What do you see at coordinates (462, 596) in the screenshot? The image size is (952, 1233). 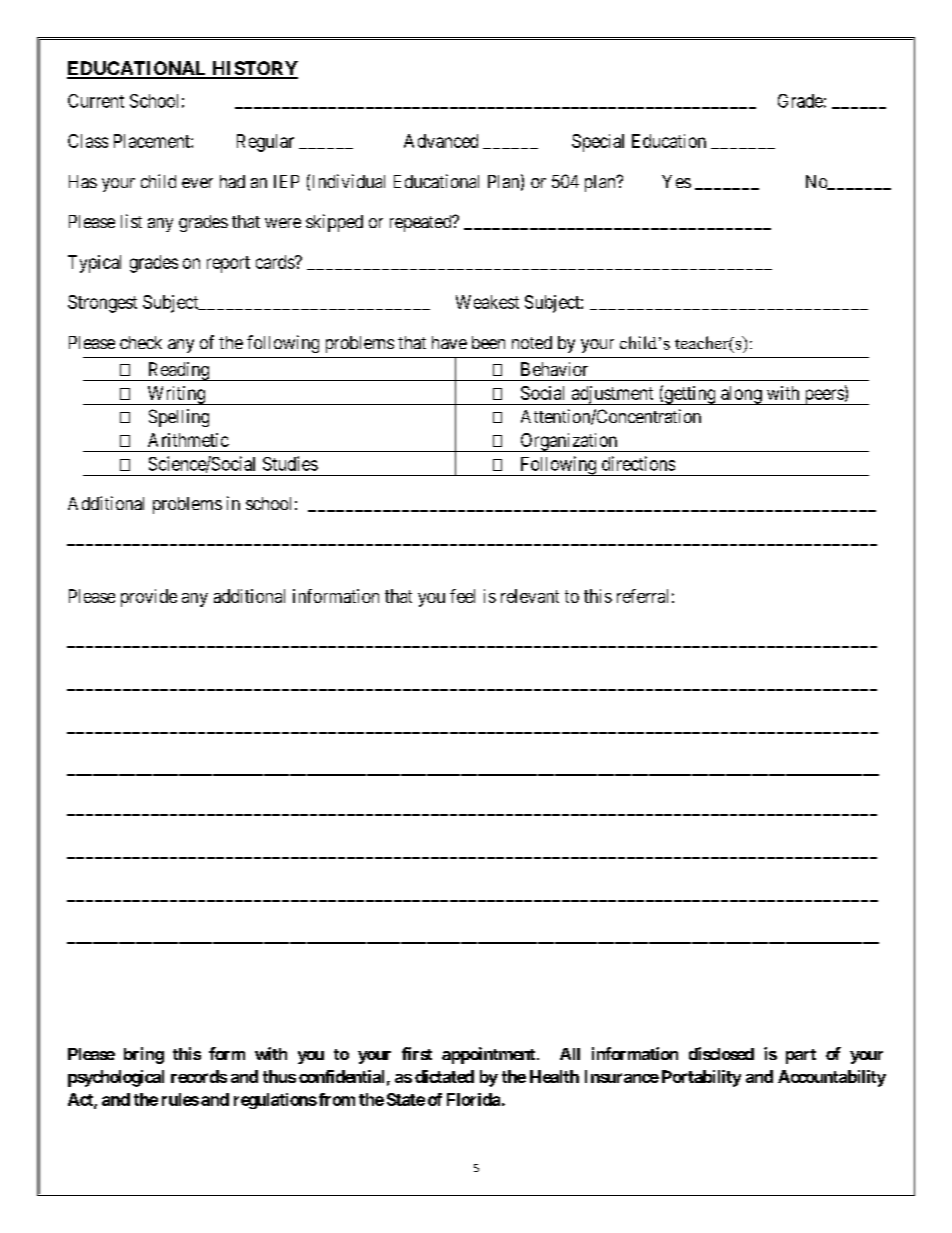 I see `feel` at bounding box center [462, 596].
